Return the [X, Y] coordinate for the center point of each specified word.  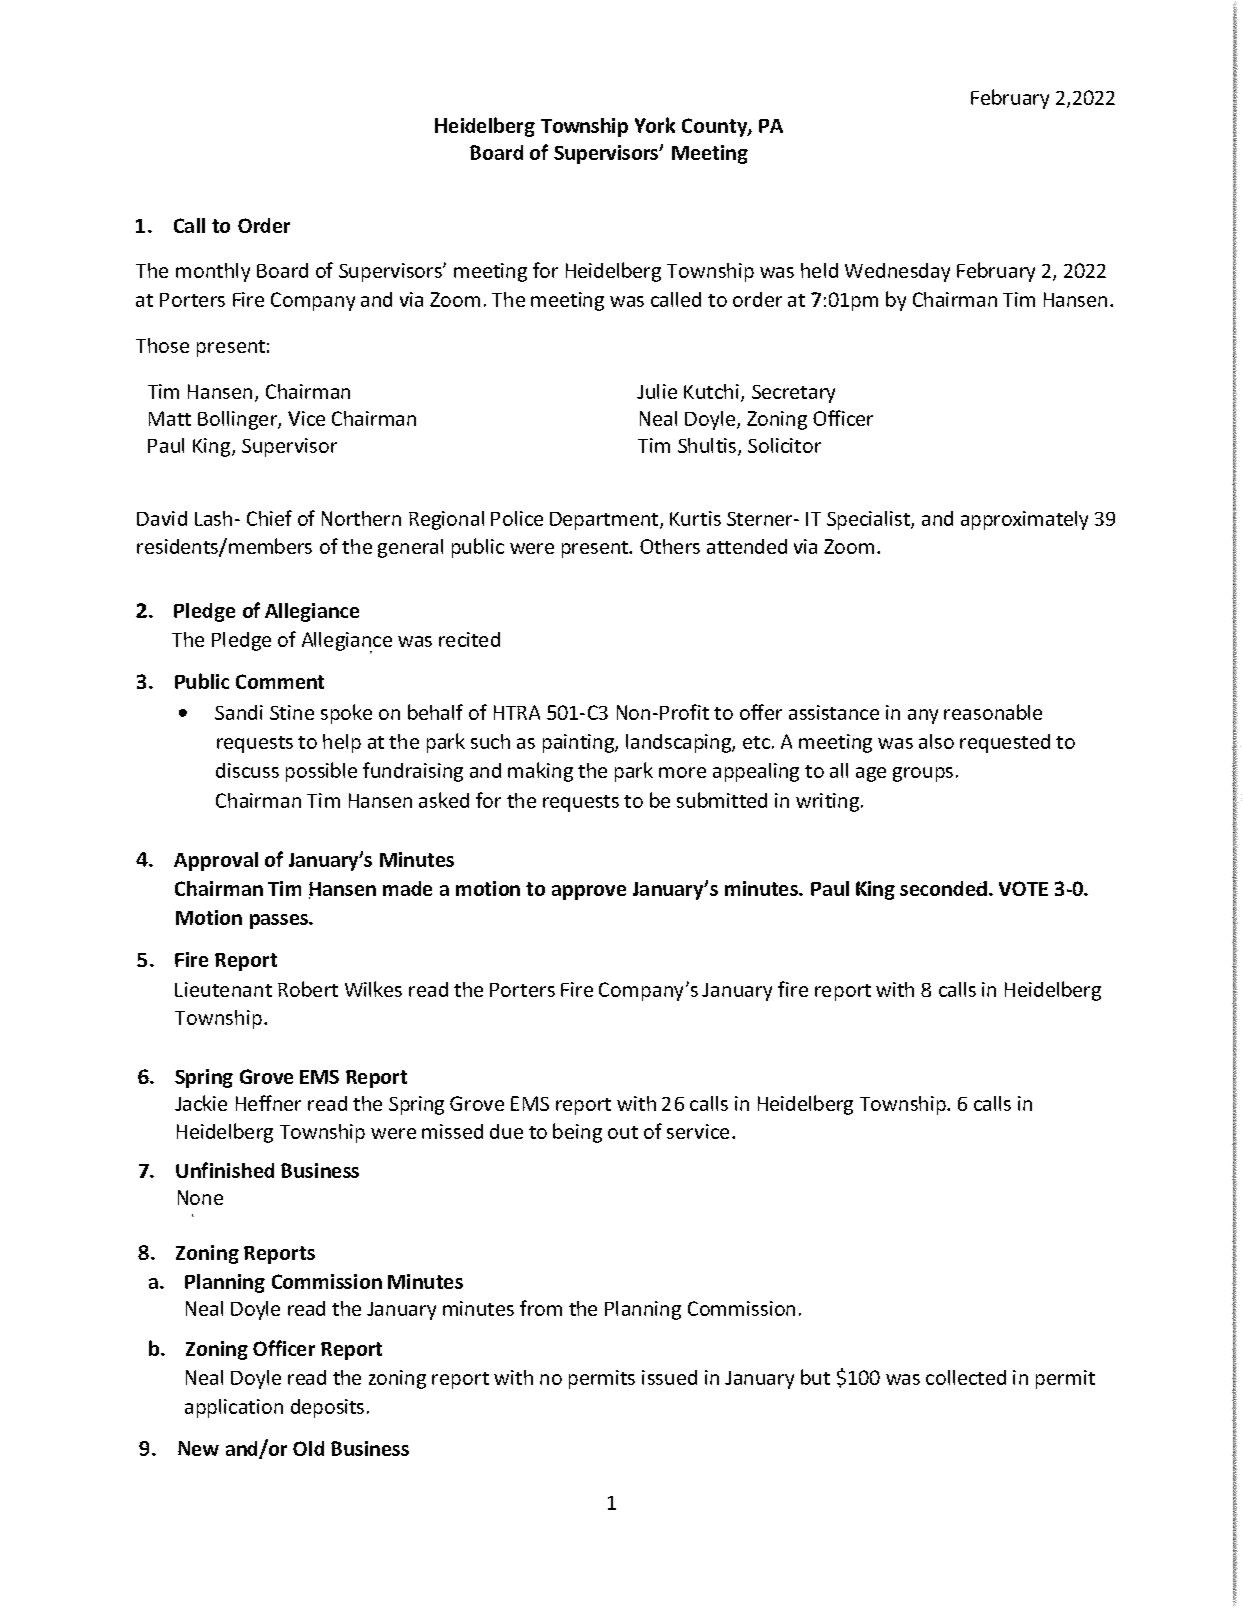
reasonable [993, 712]
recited [469, 639]
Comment [280, 681]
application [234, 1408]
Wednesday [897, 272]
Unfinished [225, 1170]
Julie [657, 391]
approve [589, 892]
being [577, 1133]
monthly [213, 272]
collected [966, 1377]
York [655, 125]
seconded [945, 888]
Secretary [793, 394]
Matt [170, 418]
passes [280, 921]
